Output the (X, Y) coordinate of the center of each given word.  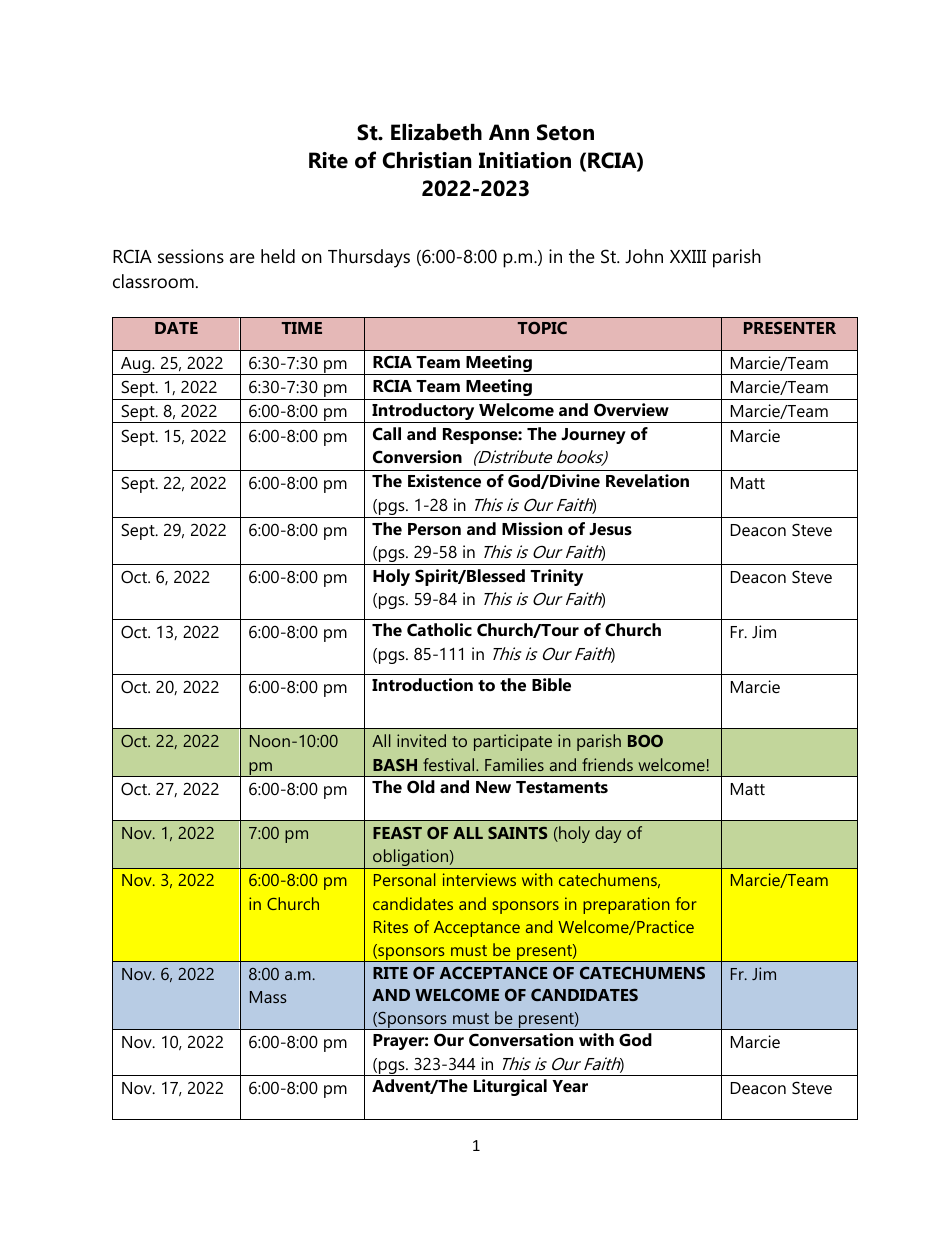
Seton (565, 132)
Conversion (417, 456)
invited (421, 740)
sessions (191, 256)
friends (607, 764)
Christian (427, 160)
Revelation (647, 480)
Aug (136, 366)
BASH (395, 765)
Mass (268, 997)
